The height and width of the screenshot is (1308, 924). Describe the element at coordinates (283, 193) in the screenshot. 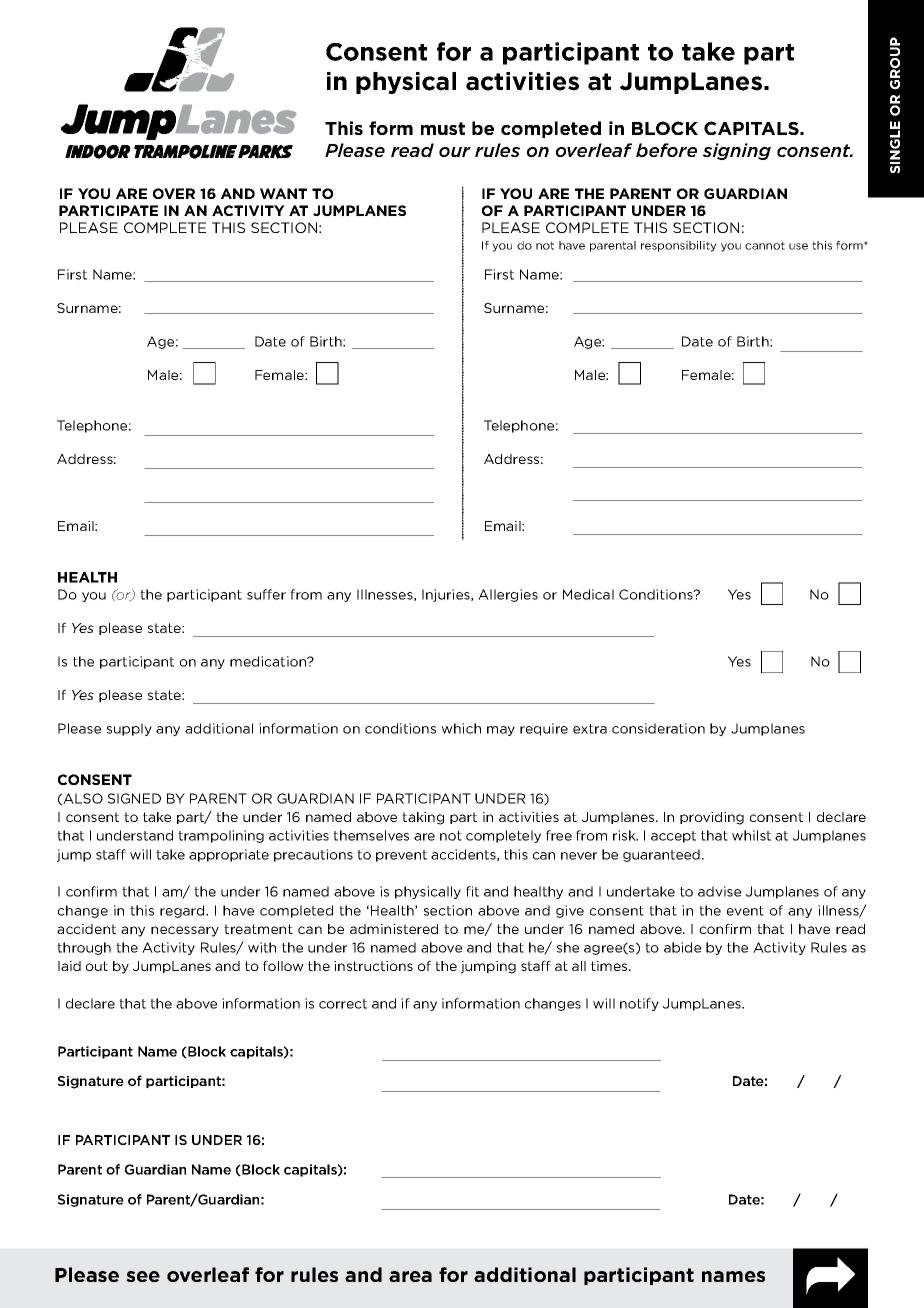

I see `WANT` at that location.
